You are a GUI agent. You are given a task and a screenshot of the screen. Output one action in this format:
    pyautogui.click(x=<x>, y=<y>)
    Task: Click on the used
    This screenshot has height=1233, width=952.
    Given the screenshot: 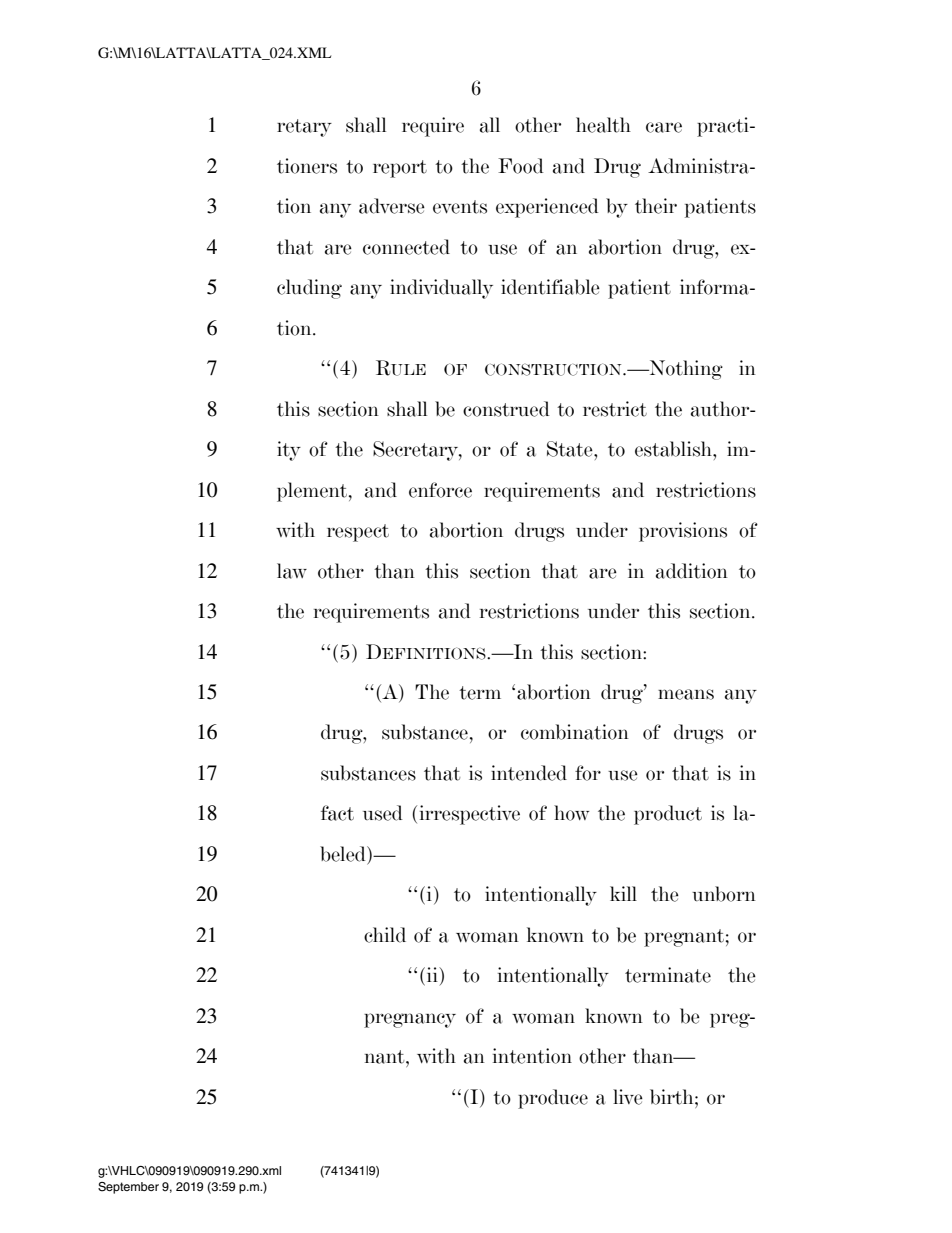 What is the action you would take?
    pyautogui.click(x=383, y=813)
